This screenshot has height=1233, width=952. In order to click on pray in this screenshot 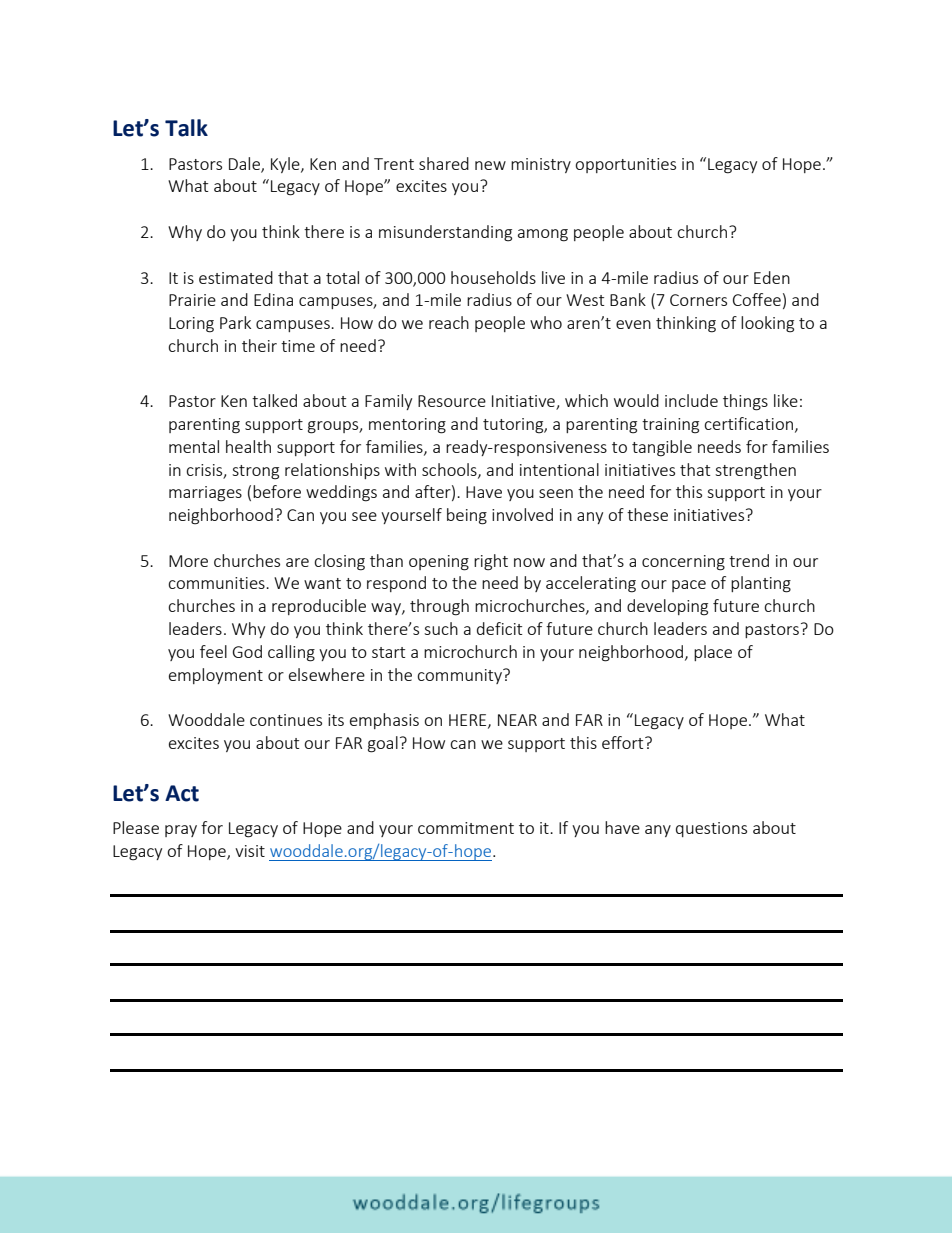, I will do `click(181, 831)`.
